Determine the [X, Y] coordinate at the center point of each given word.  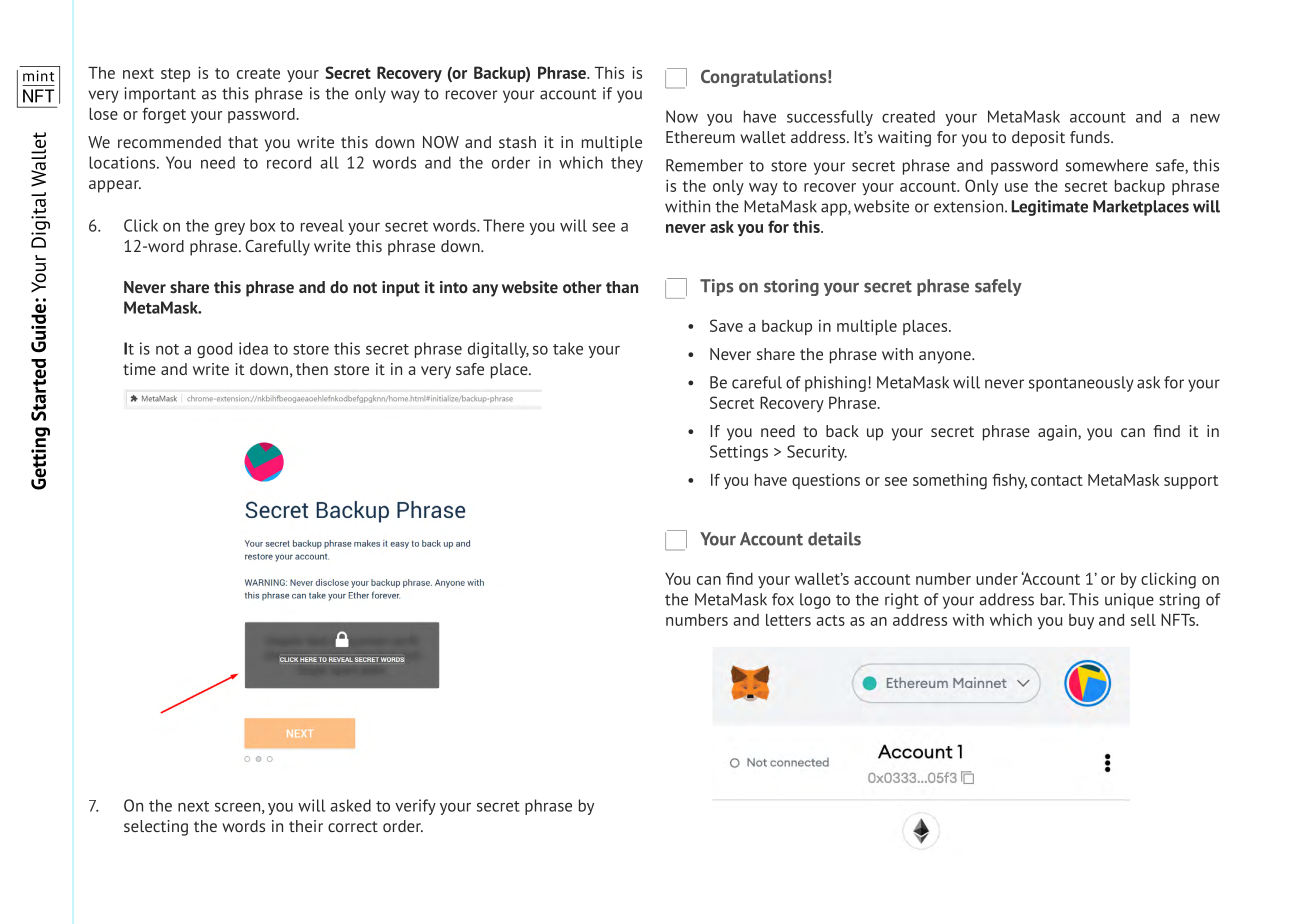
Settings [739, 453]
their [306, 826]
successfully [830, 118]
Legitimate [1050, 208]
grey [230, 229]
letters [788, 620]
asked [350, 805]
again [1058, 433]
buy [1081, 621]
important [160, 95]
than [622, 287]
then [312, 369]
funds [1091, 137]
